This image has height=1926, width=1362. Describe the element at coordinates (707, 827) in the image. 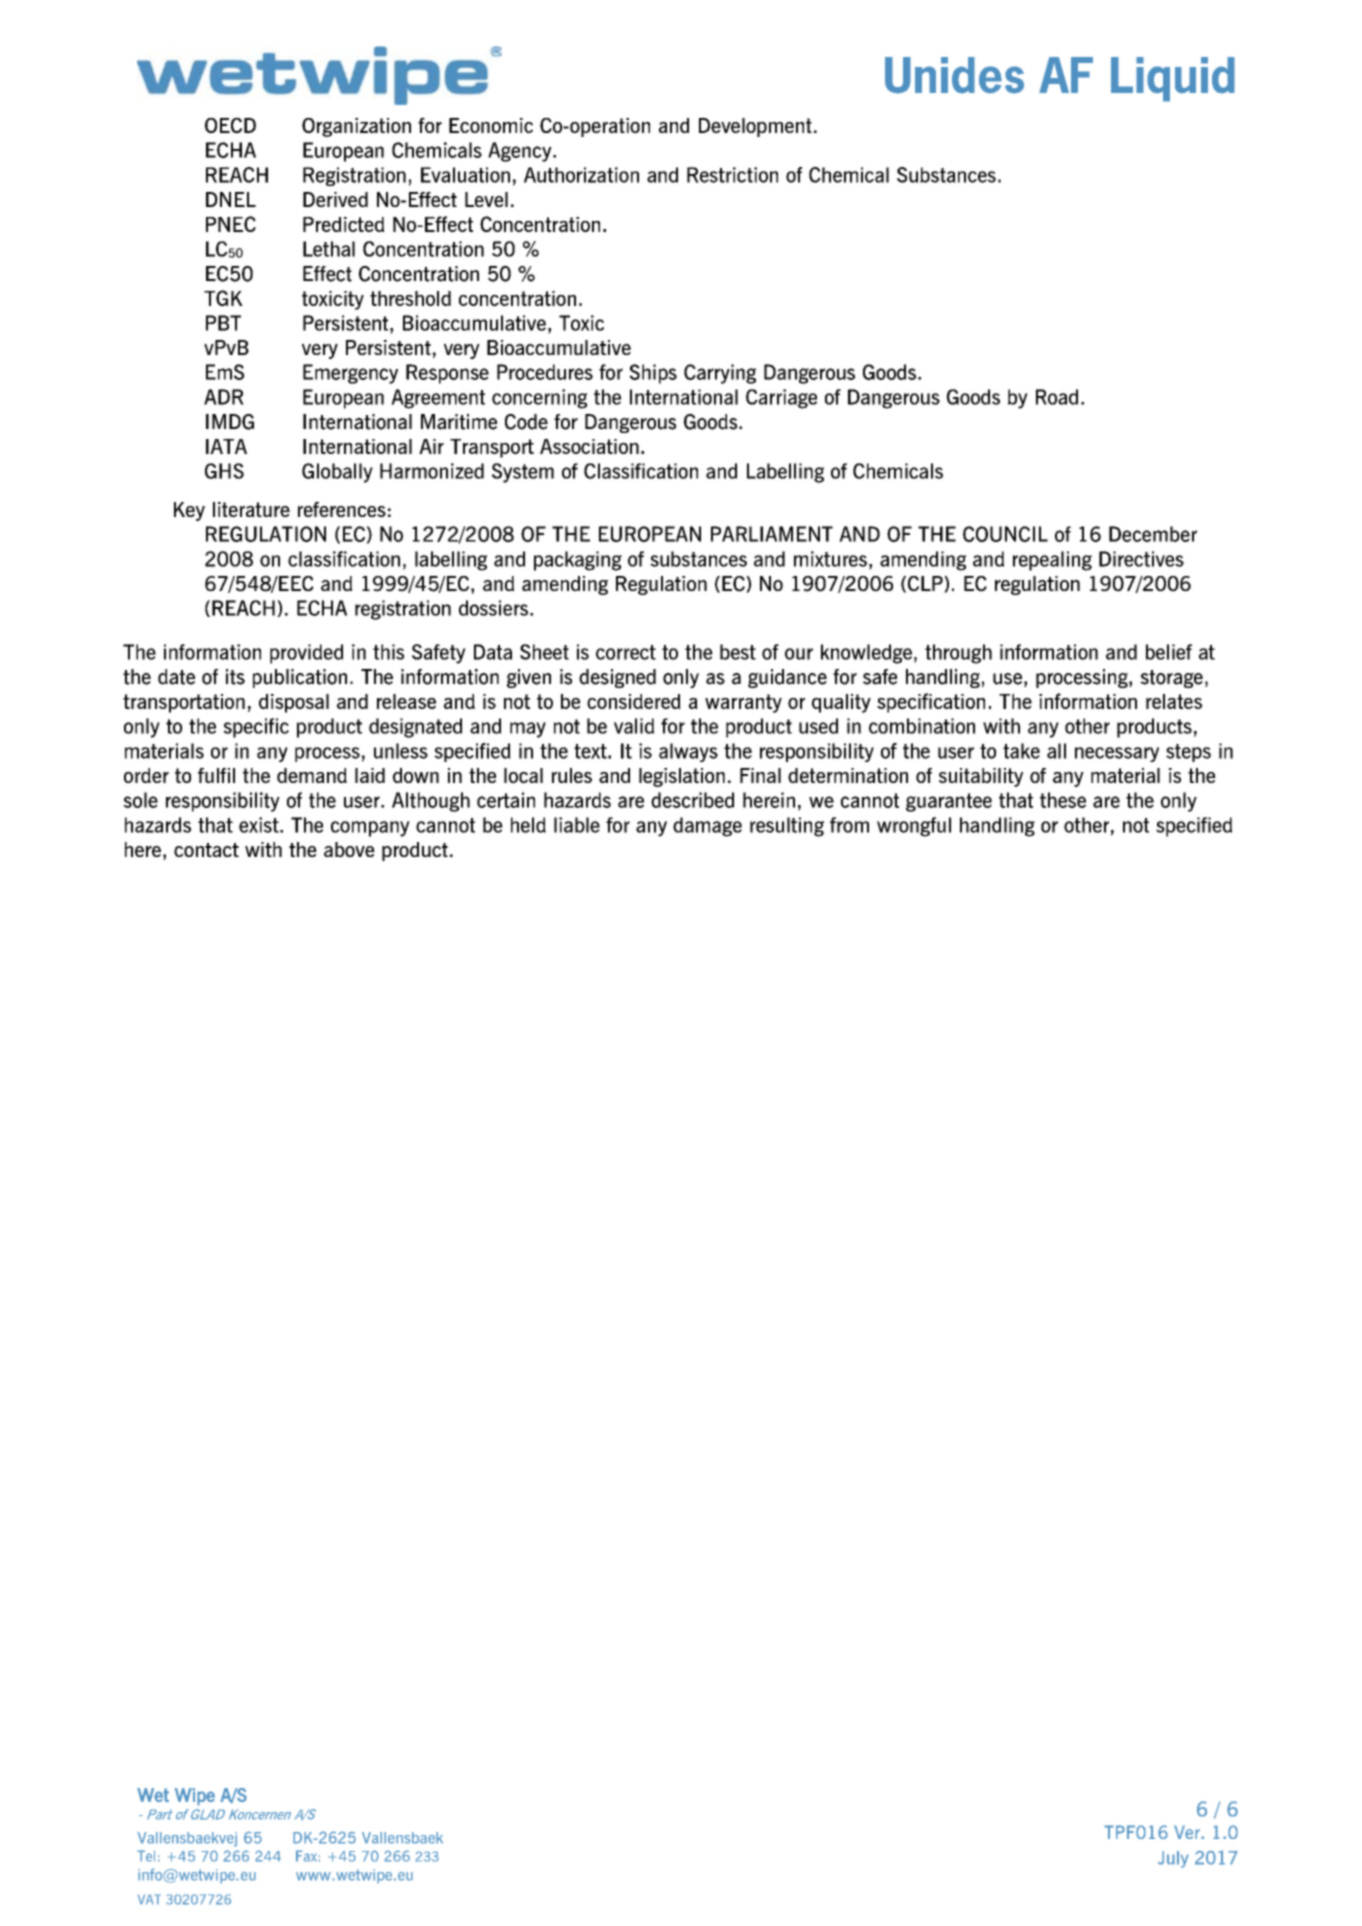

I see `damage` at that location.
